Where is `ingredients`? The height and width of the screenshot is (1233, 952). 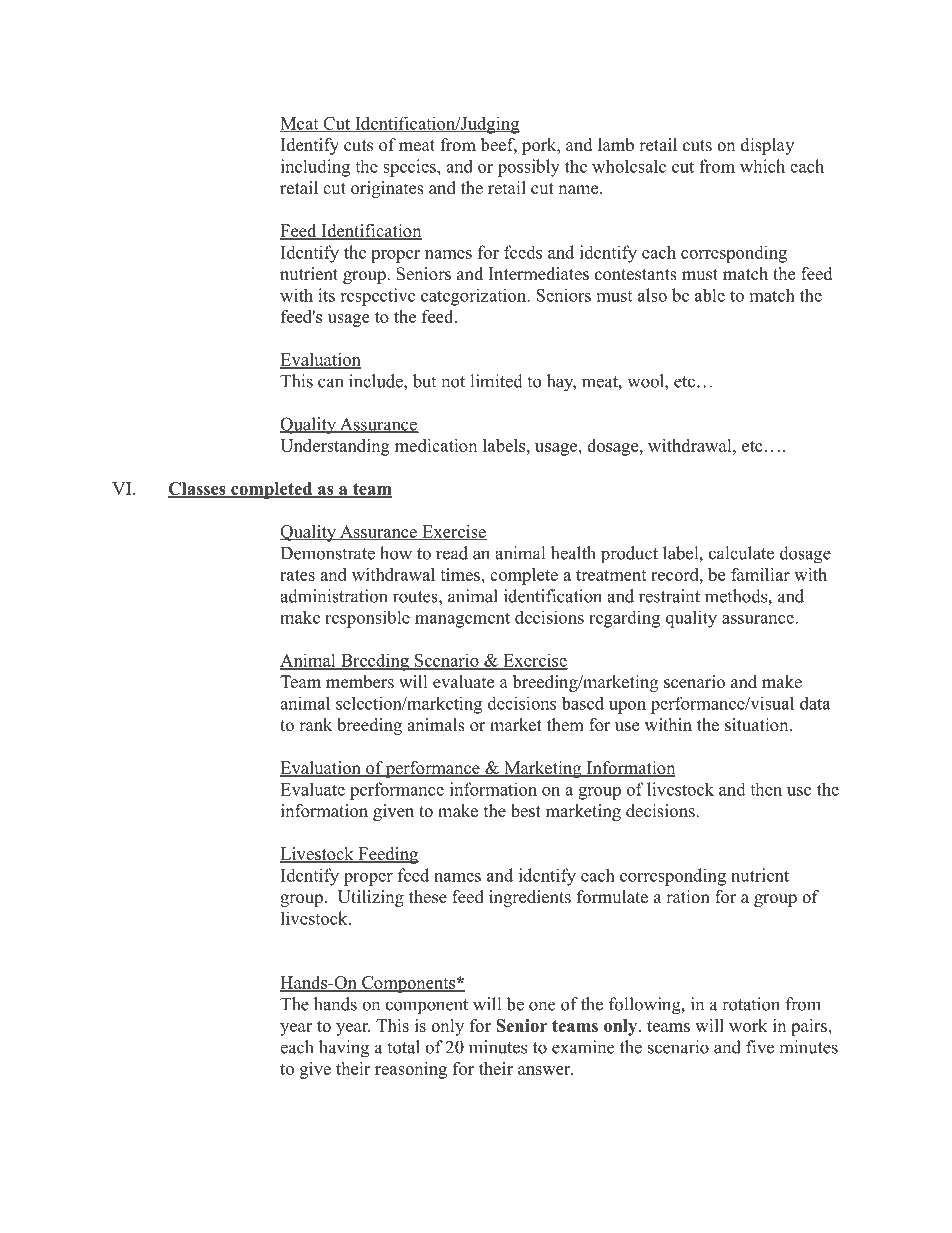 ingredients is located at coordinates (530, 898).
